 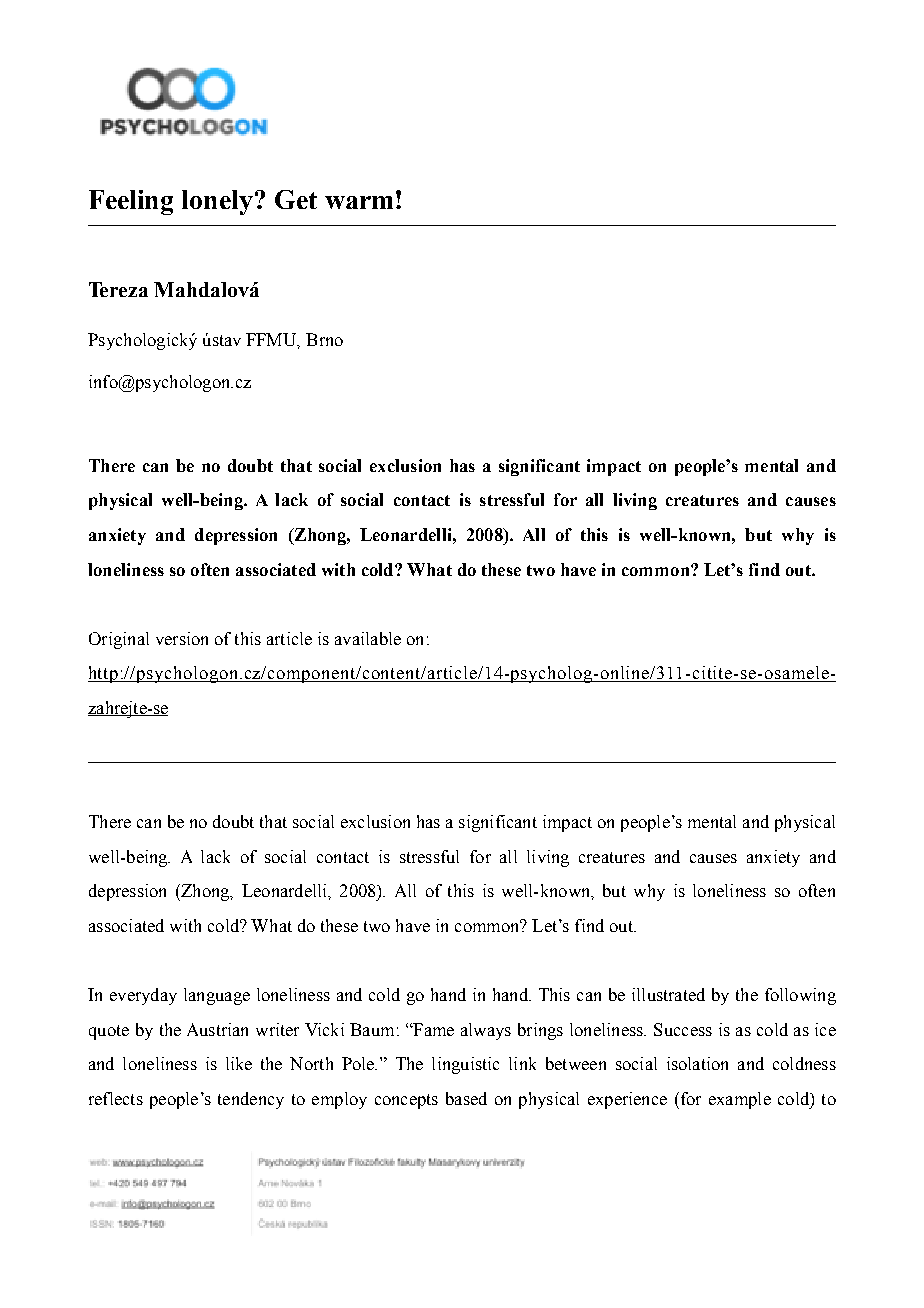 What do you see at coordinates (800, 996) in the image?
I see `following` at bounding box center [800, 996].
